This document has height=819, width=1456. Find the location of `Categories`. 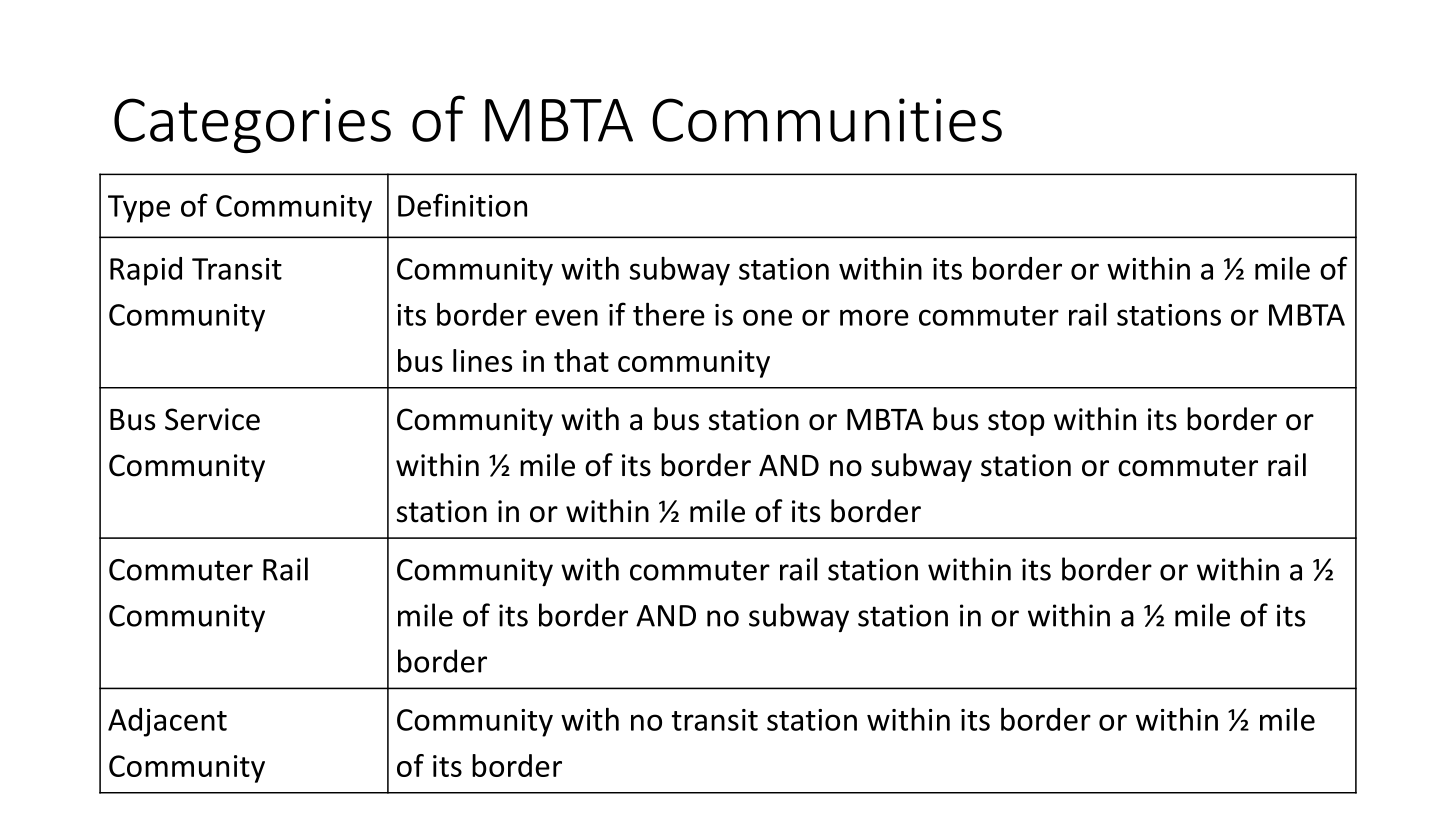

Categories is located at coordinates (252, 125).
